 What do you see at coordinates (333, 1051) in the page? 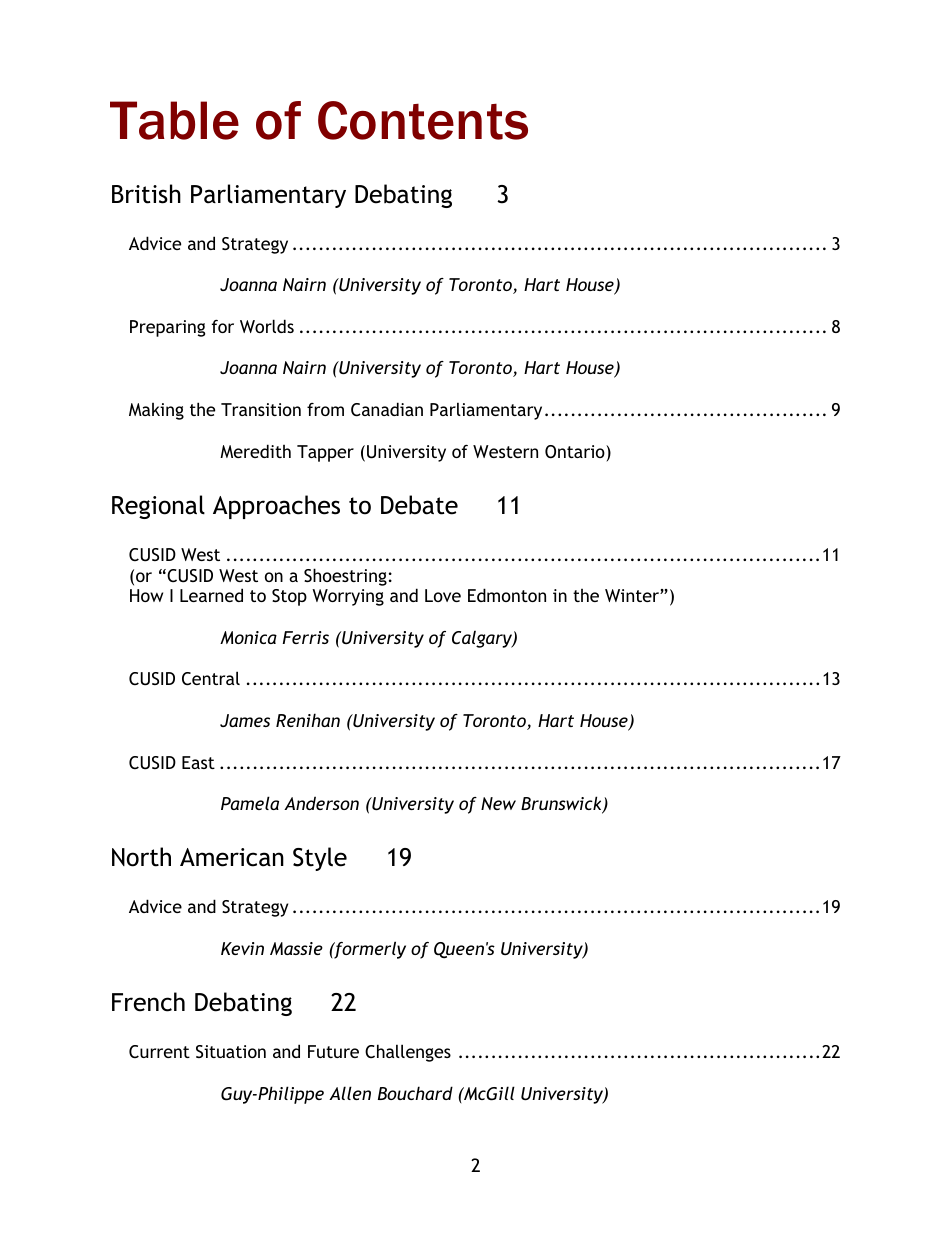
I see `Future` at bounding box center [333, 1051].
